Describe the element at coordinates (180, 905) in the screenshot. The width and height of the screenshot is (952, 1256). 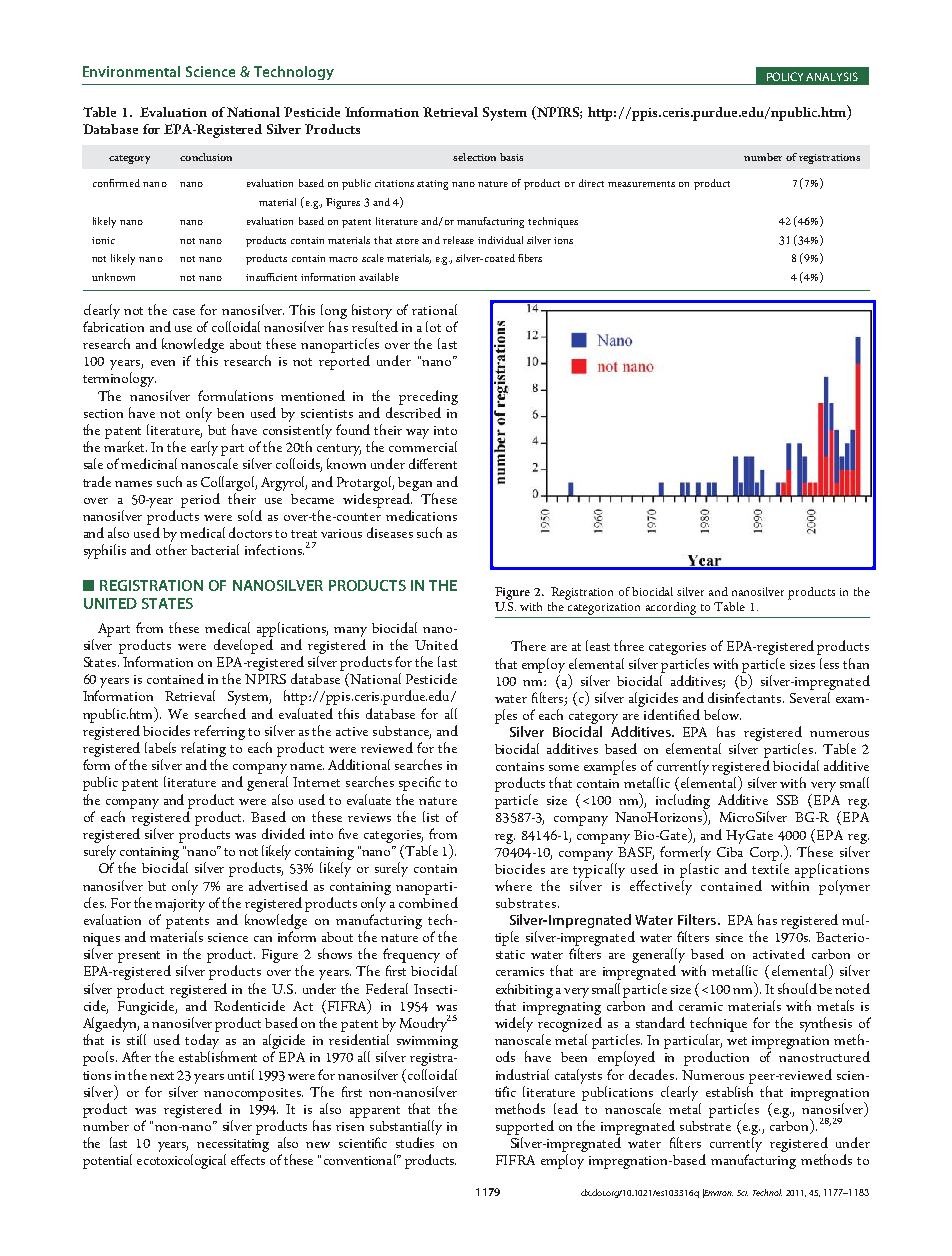
I see `majority` at that location.
